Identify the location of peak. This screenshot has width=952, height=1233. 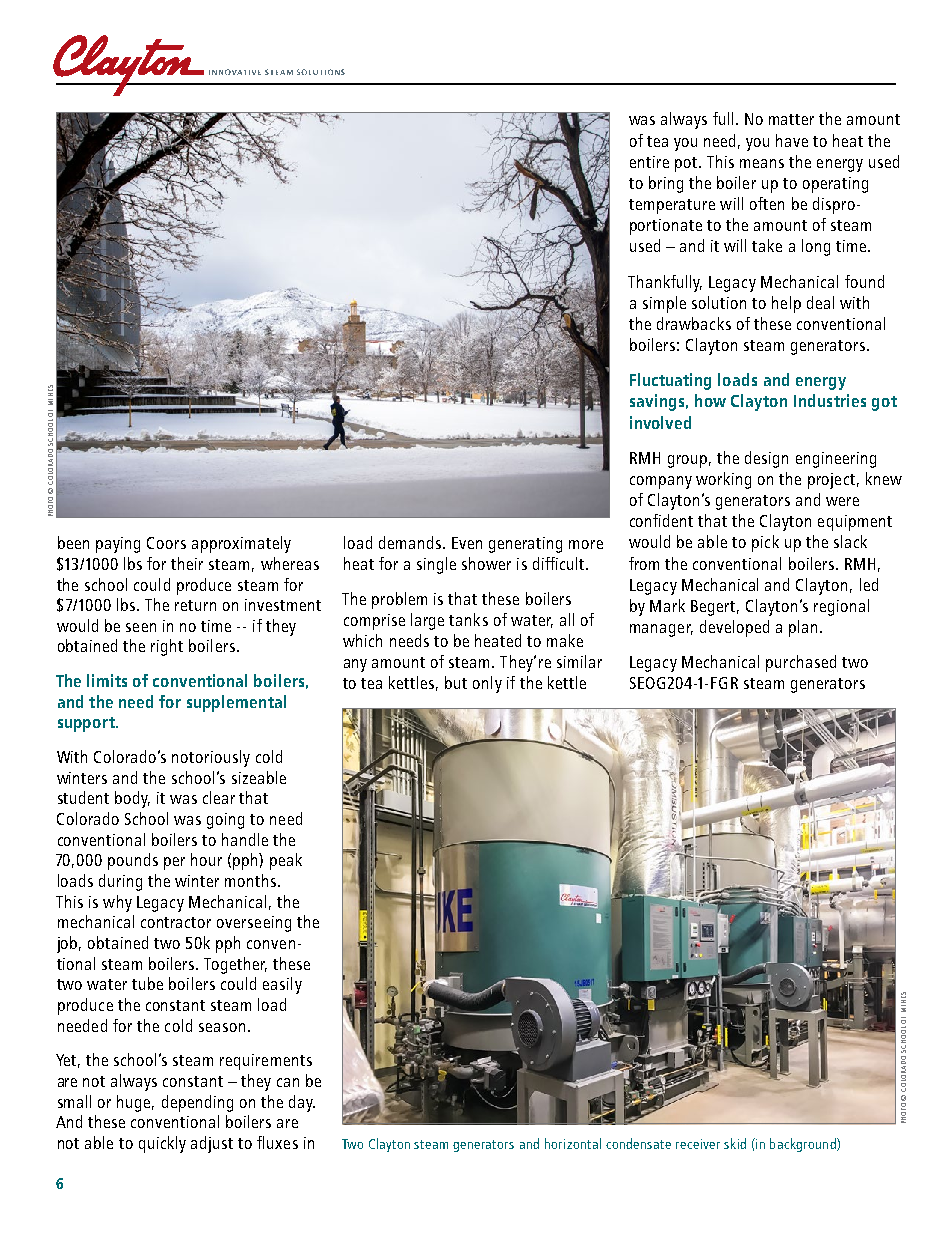
(286, 861).
